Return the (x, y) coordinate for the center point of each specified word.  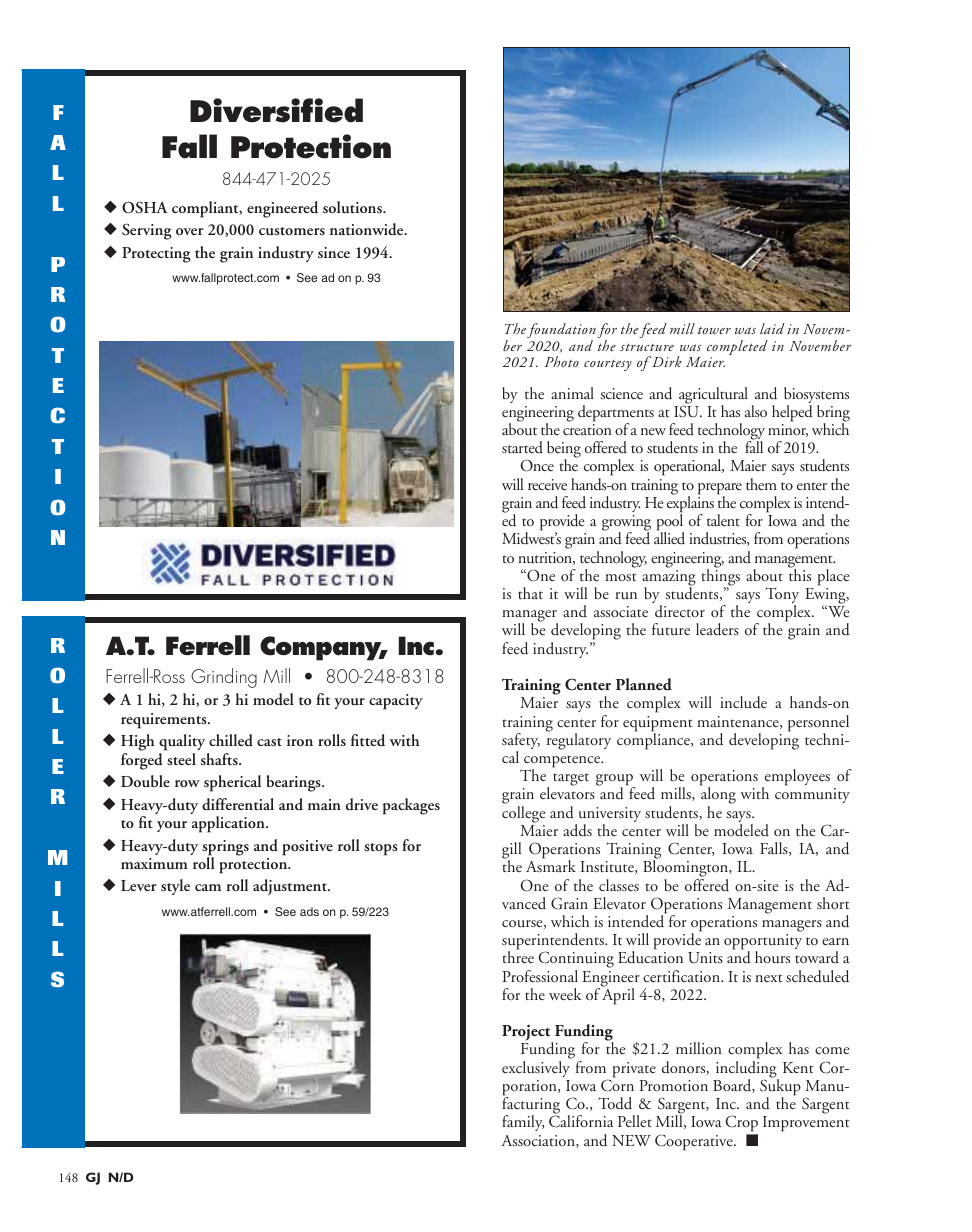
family (523, 1123)
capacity (396, 702)
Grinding (224, 678)
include (743, 702)
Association (539, 1141)
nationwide (368, 229)
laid (772, 328)
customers (292, 231)
